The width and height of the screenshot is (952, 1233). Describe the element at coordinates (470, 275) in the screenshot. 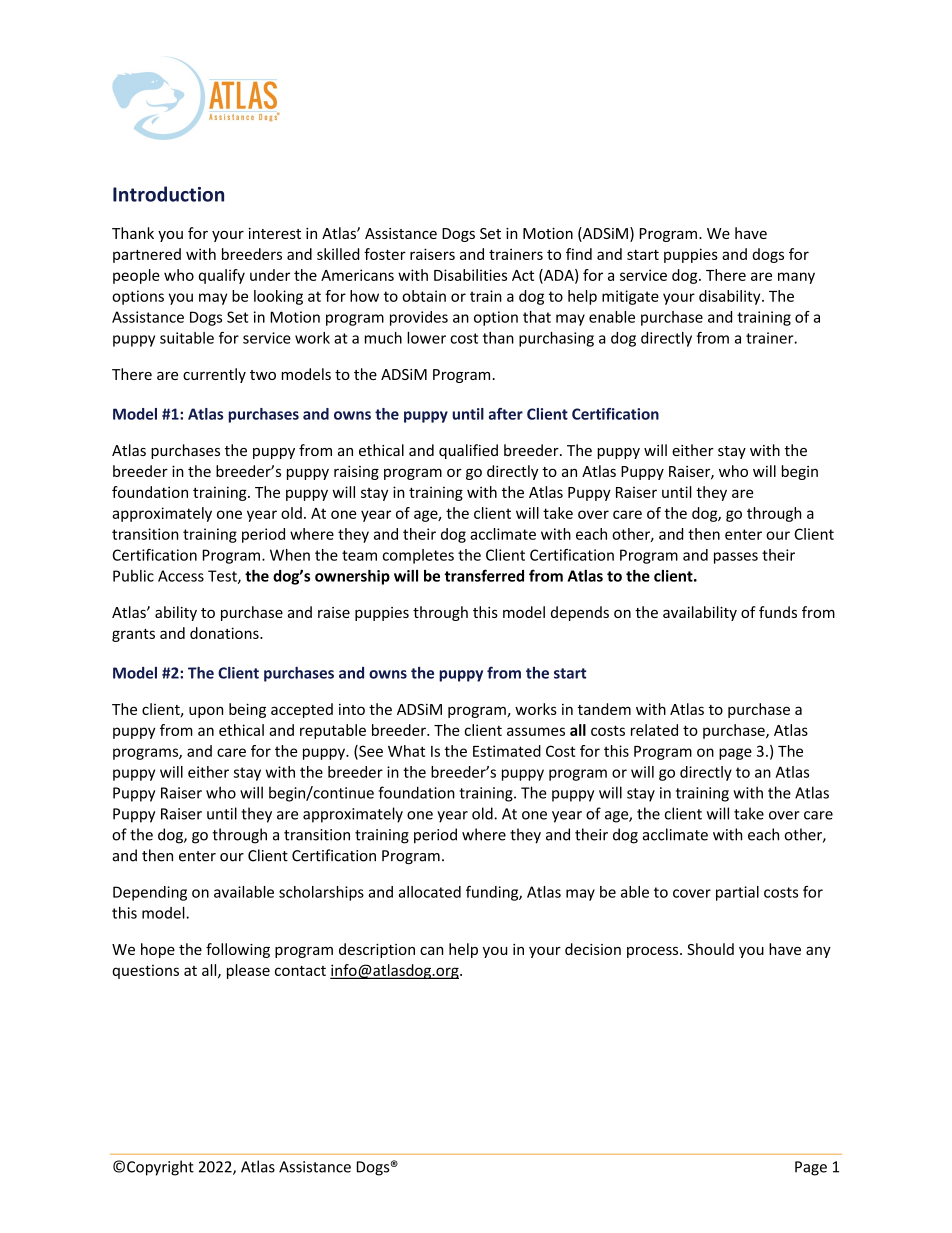

I see `Disabilities` at that location.
